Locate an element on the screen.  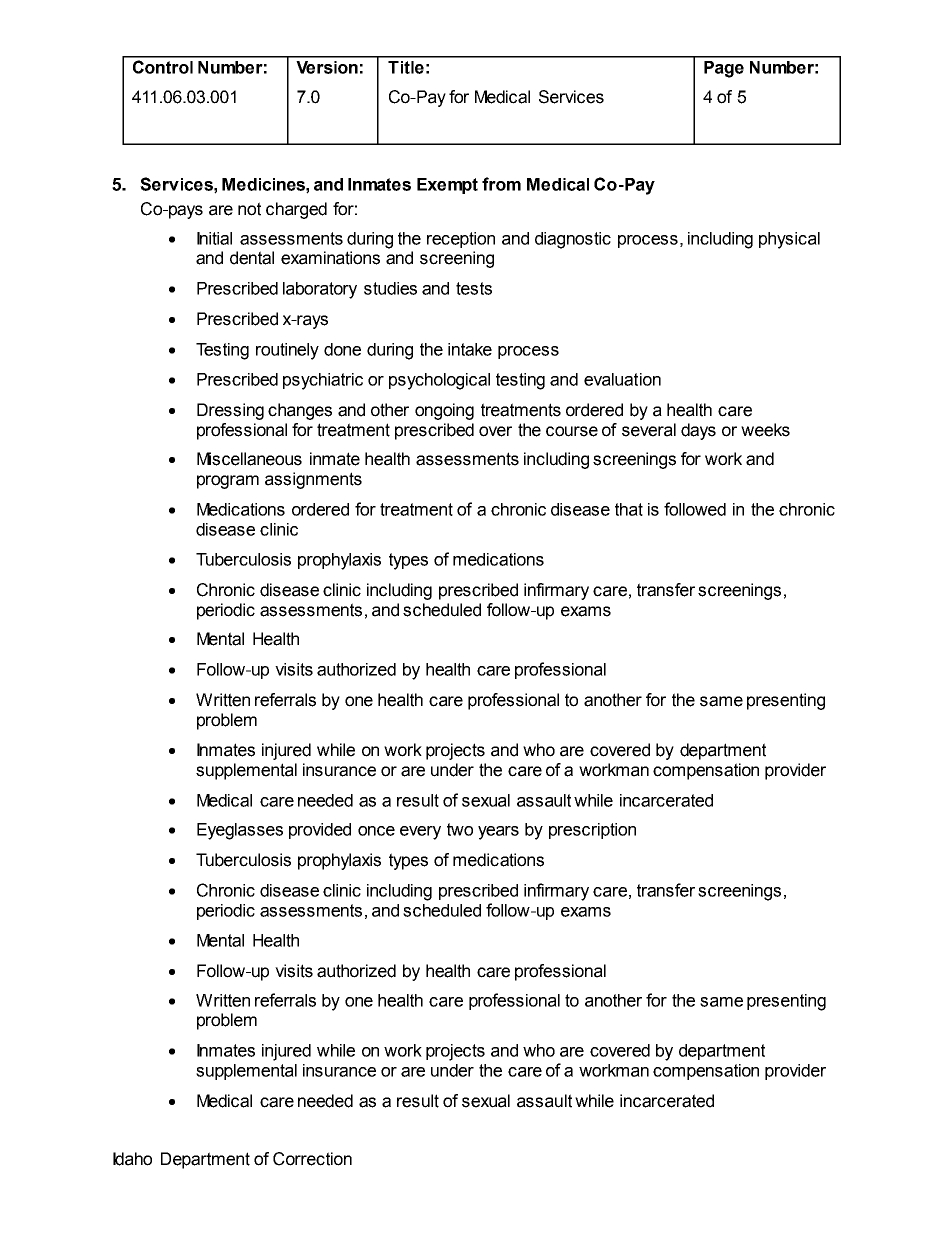
years is located at coordinates (498, 833).
